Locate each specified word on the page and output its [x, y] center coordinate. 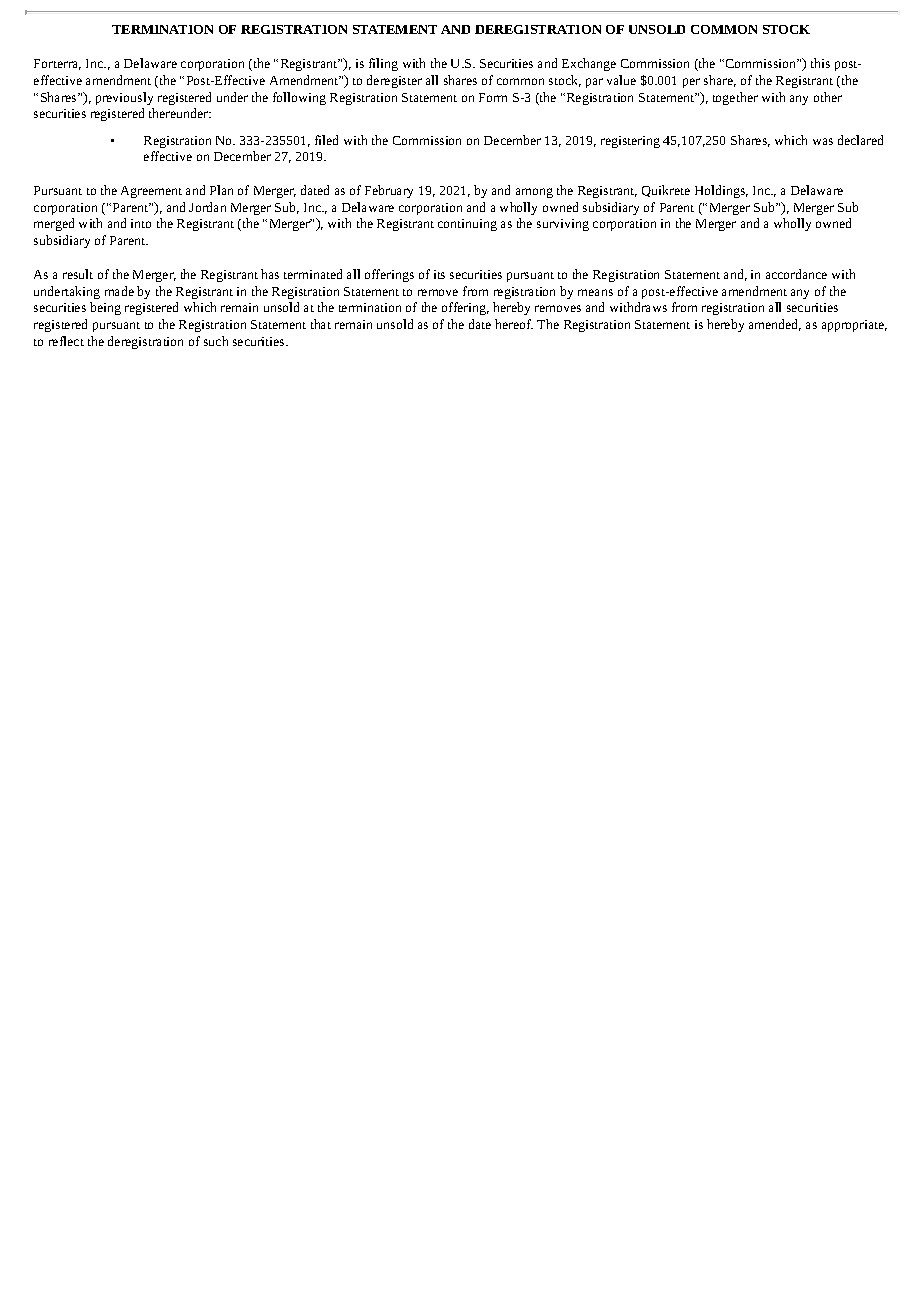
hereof [514, 324]
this [820, 63]
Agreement [151, 192]
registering [630, 142]
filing [383, 64]
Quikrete [666, 191]
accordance [796, 274]
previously [124, 98]
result [78, 274]
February [389, 191]
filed [326, 140]
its [439, 274]
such [216, 341]
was [823, 141]
